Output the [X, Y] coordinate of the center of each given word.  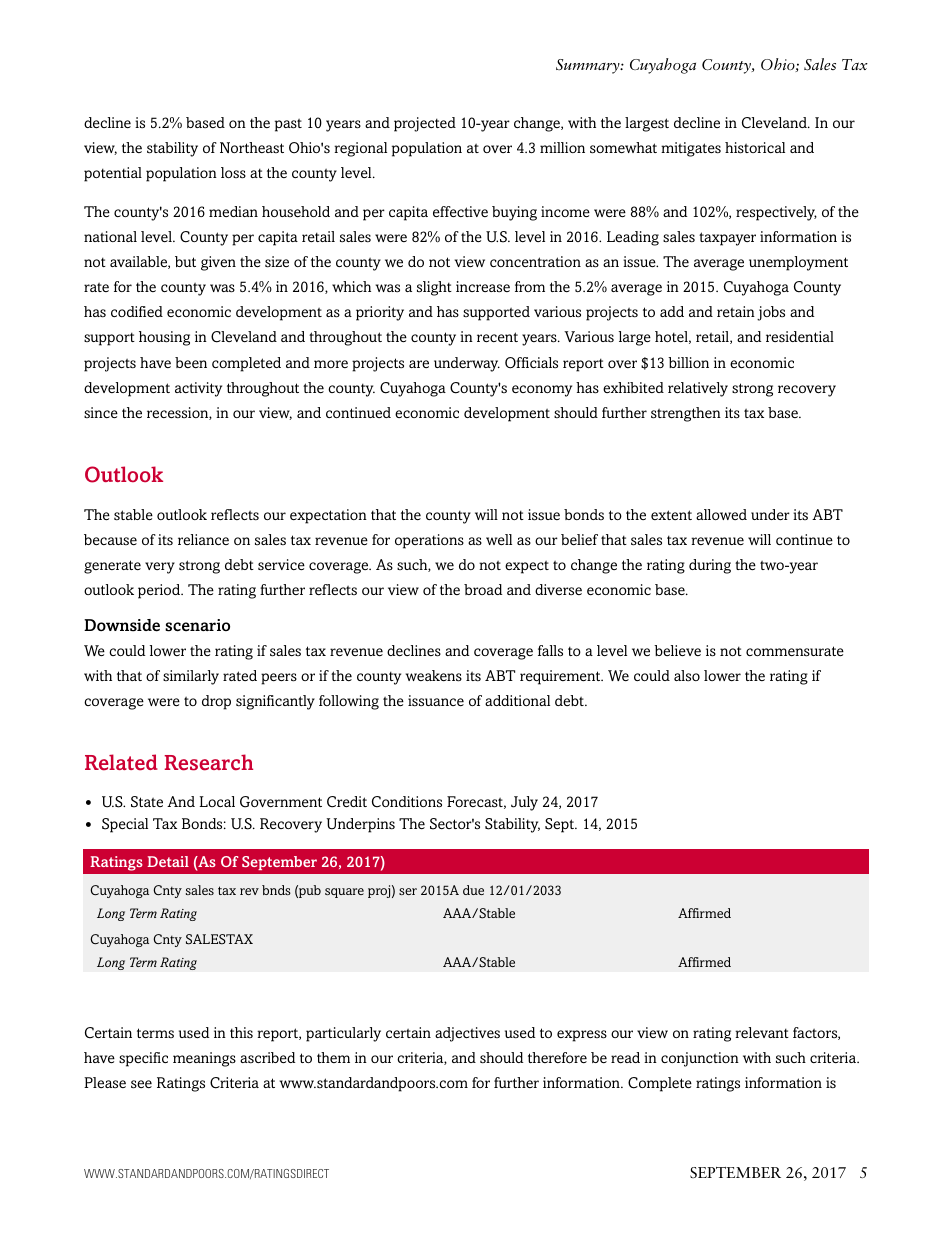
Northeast [252, 147]
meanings [204, 1059]
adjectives [467, 1034]
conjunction [700, 1059]
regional [360, 149]
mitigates [691, 149]
